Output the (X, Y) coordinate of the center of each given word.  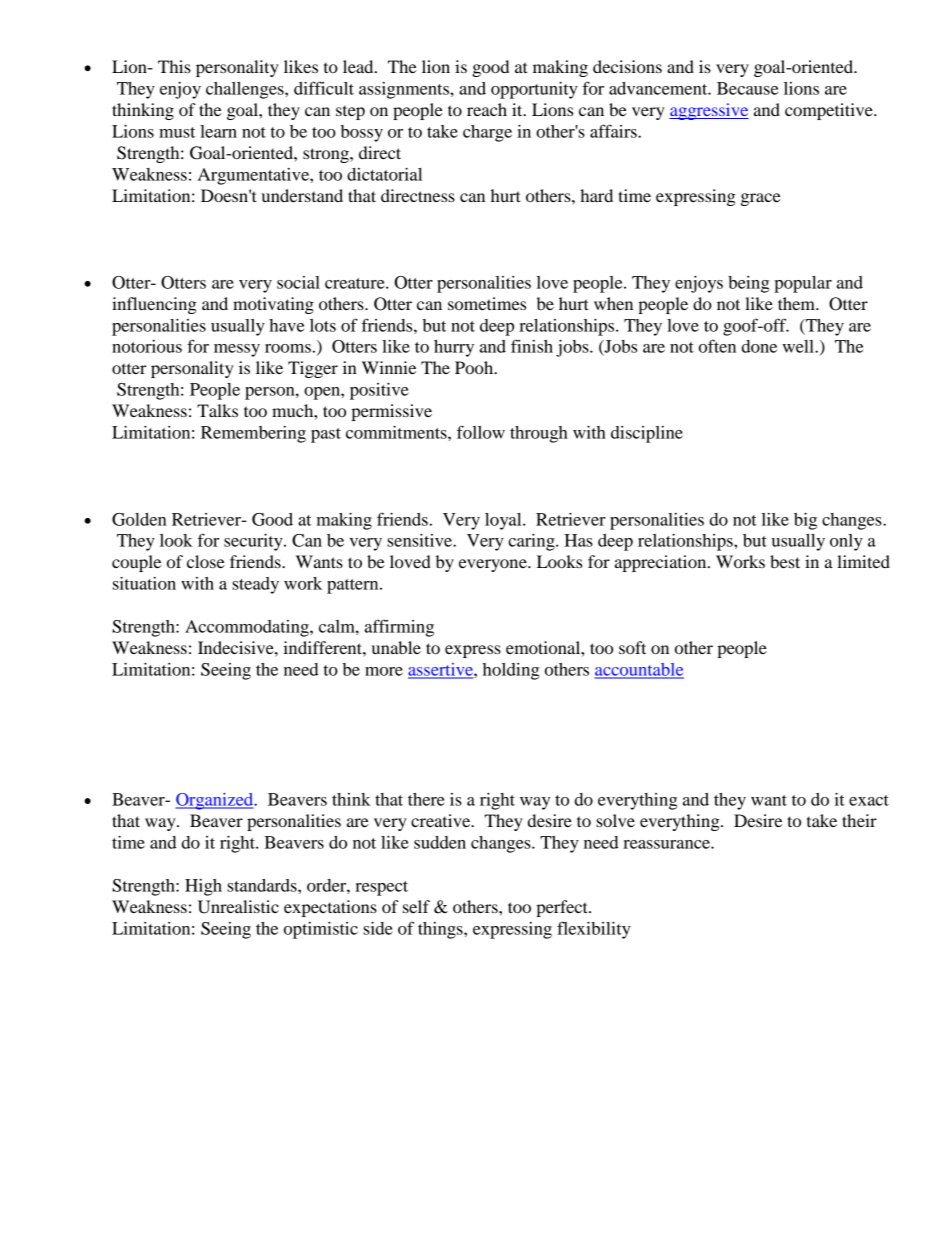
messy (237, 350)
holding (511, 671)
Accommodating (248, 628)
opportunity (534, 90)
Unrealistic (238, 907)
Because (747, 88)
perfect (563, 908)
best (785, 561)
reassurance (667, 844)
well (799, 346)
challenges (246, 90)
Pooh (475, 367)
